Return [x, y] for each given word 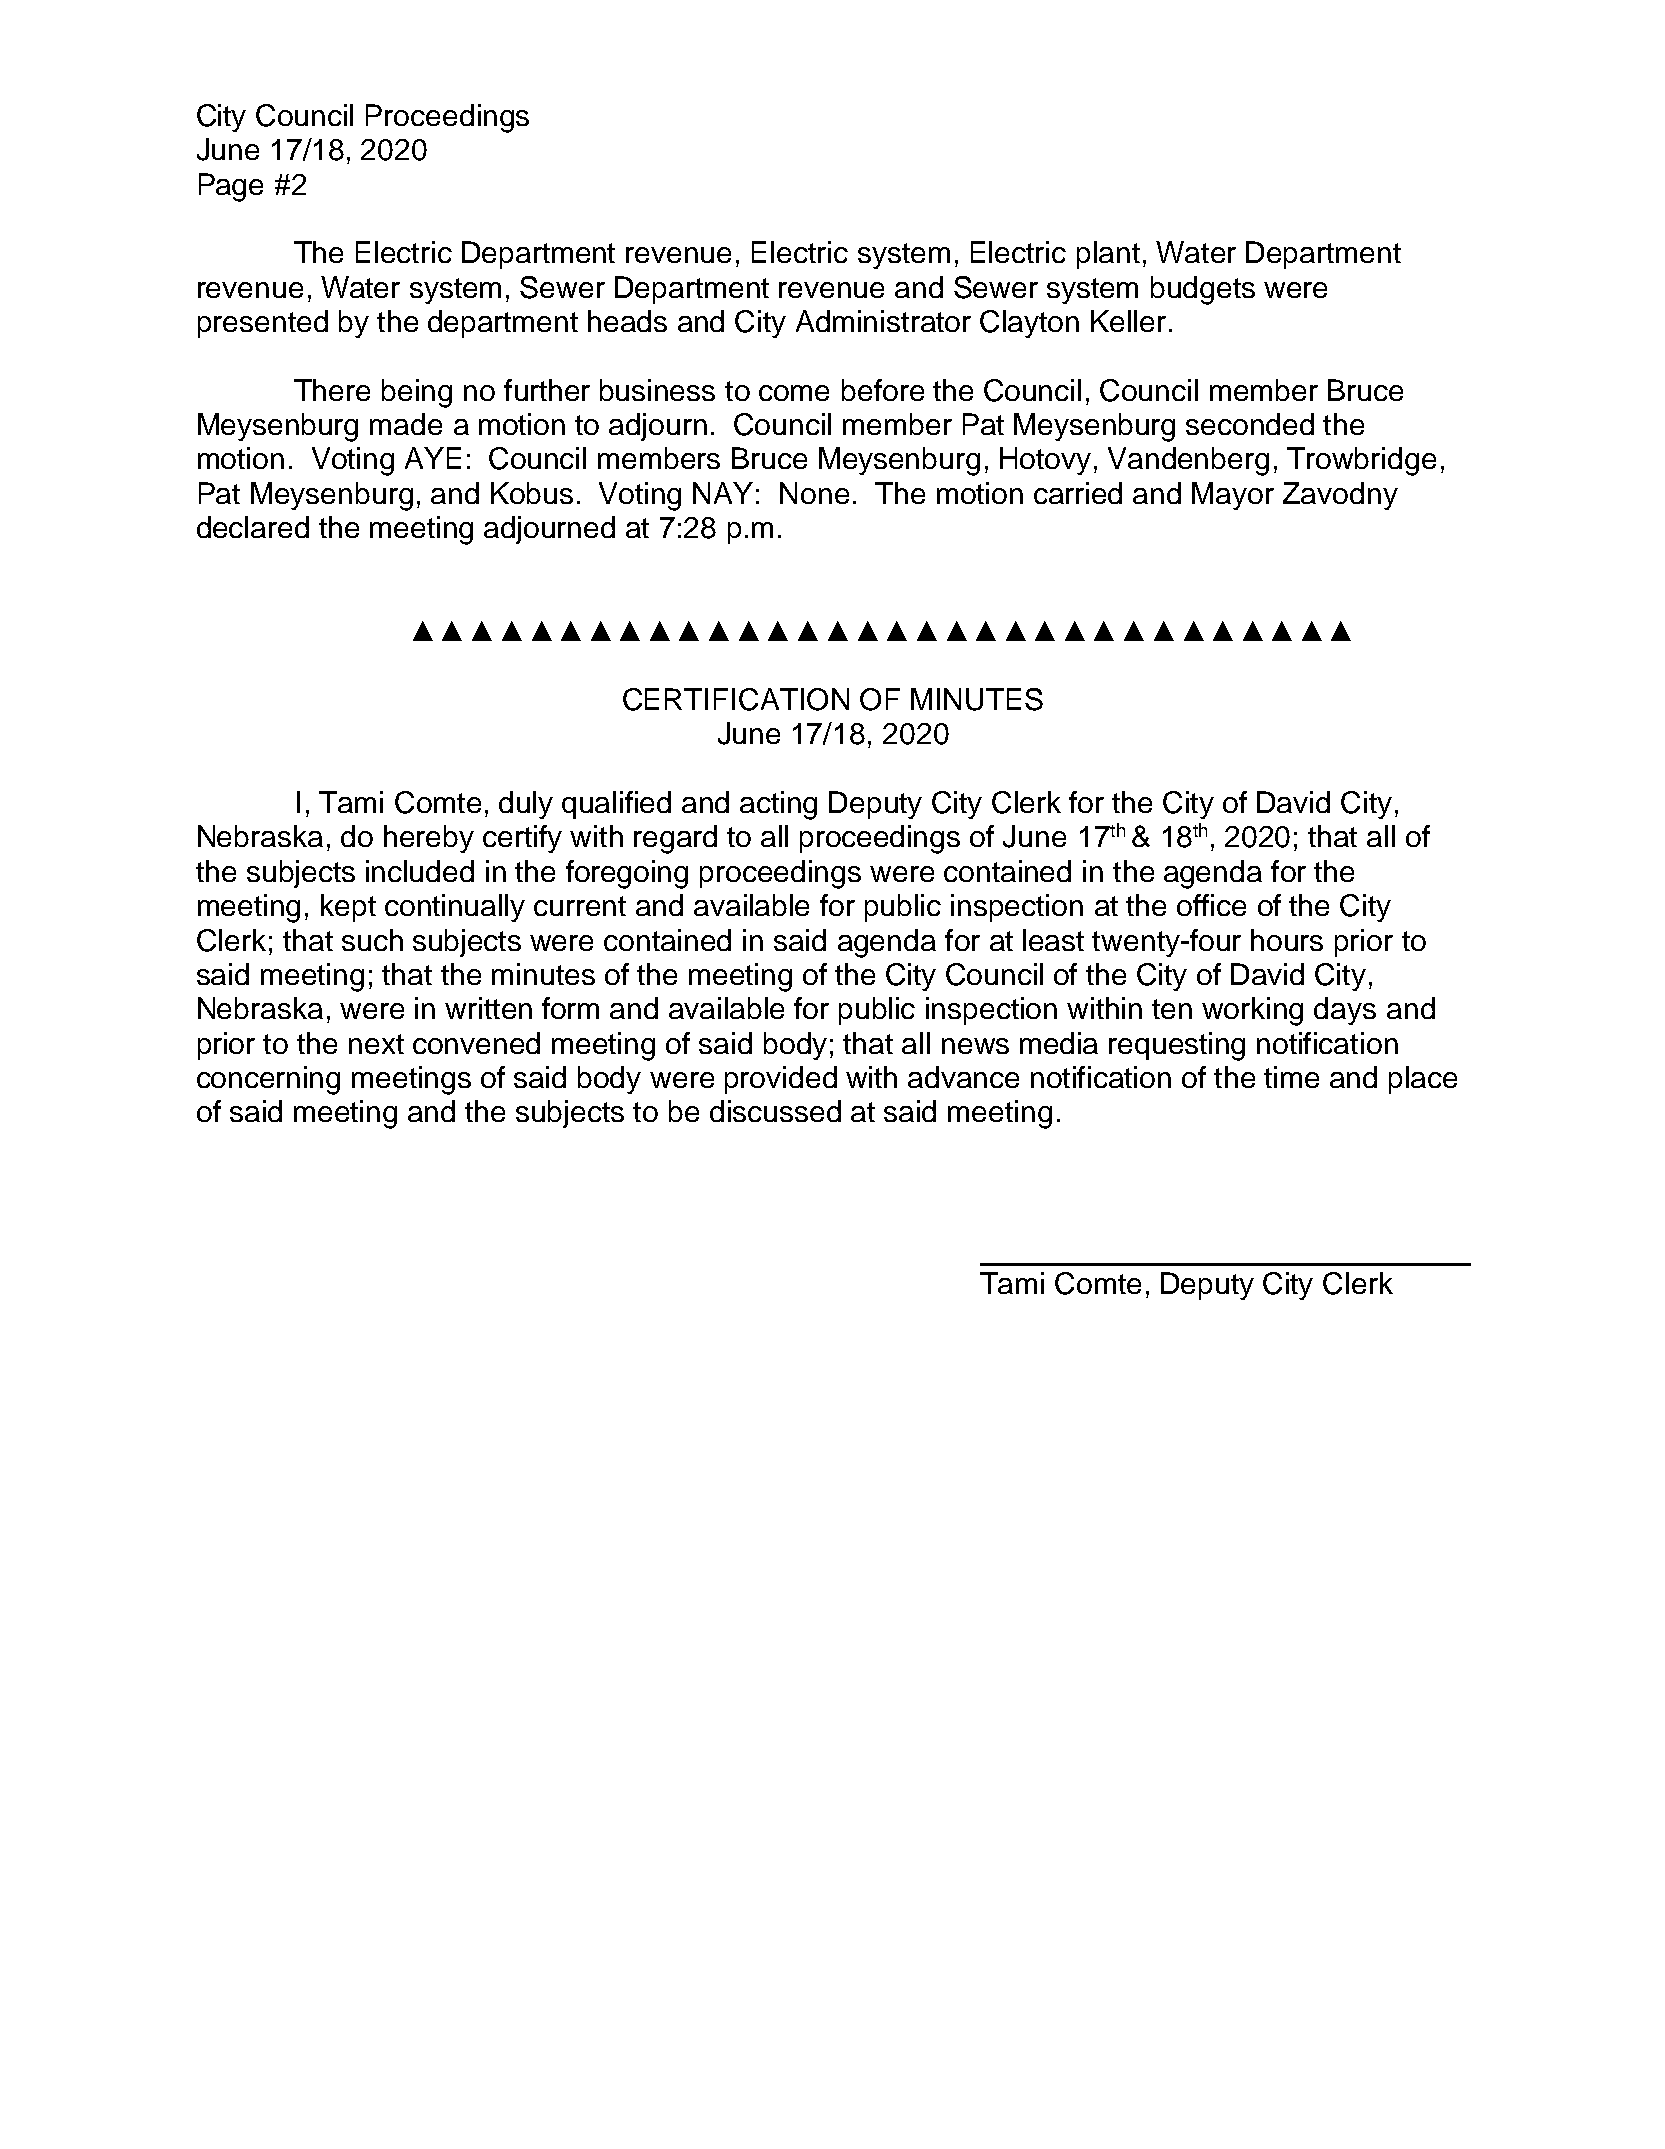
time [1291, 1077]
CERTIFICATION [736, 699]
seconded [1250, 424]
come [794, 393]
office [1211, 905]
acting [778, 805]
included [420, 871]
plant [1108, 255]
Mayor [1233, 496]
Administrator [883, 321]
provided [781, 1080]
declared [253, 527]
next [376, 1044]
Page [231, 187]
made [406, 424]
